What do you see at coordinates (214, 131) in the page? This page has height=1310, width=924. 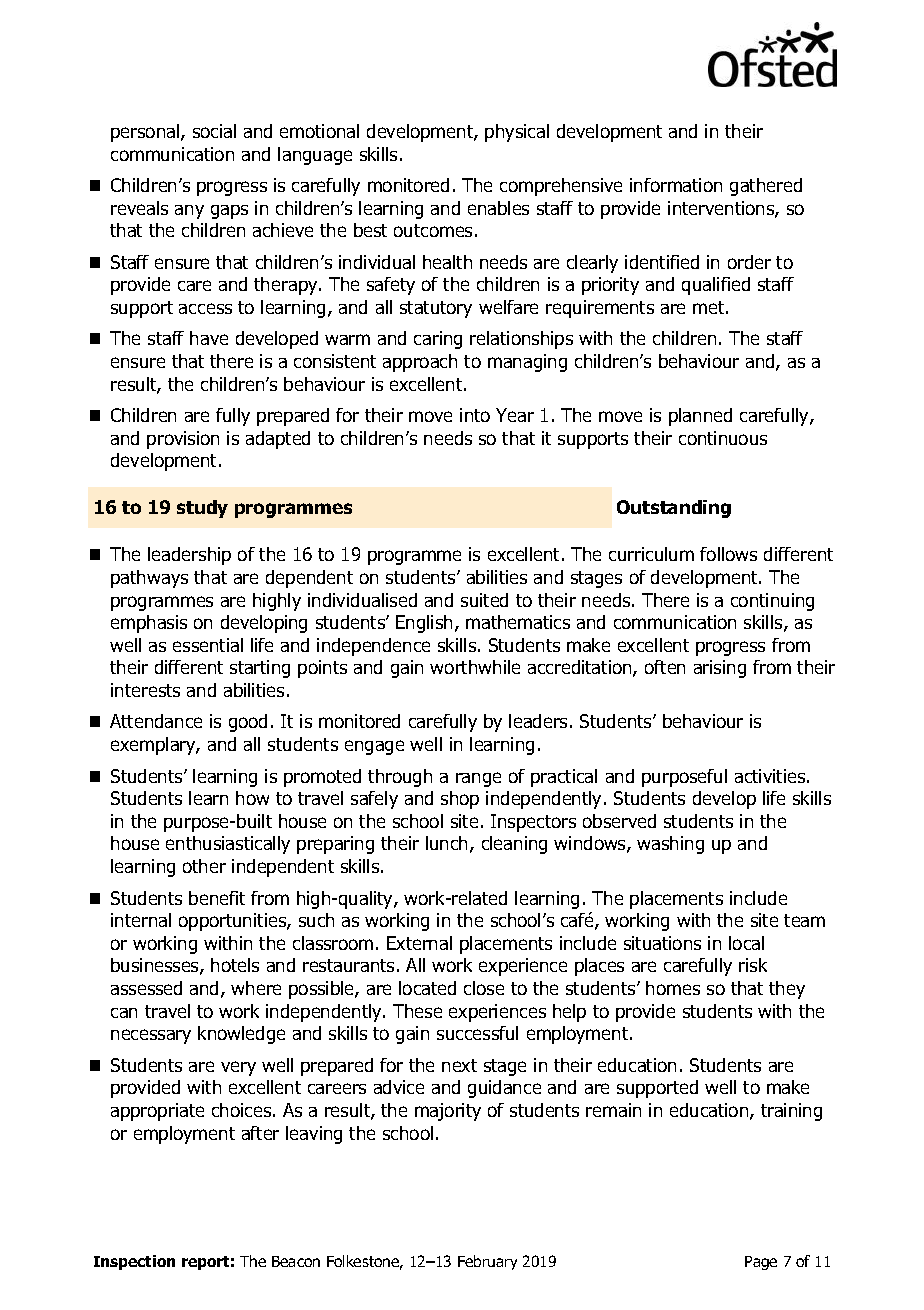 I see `social` at bounding box center [214, 131].
